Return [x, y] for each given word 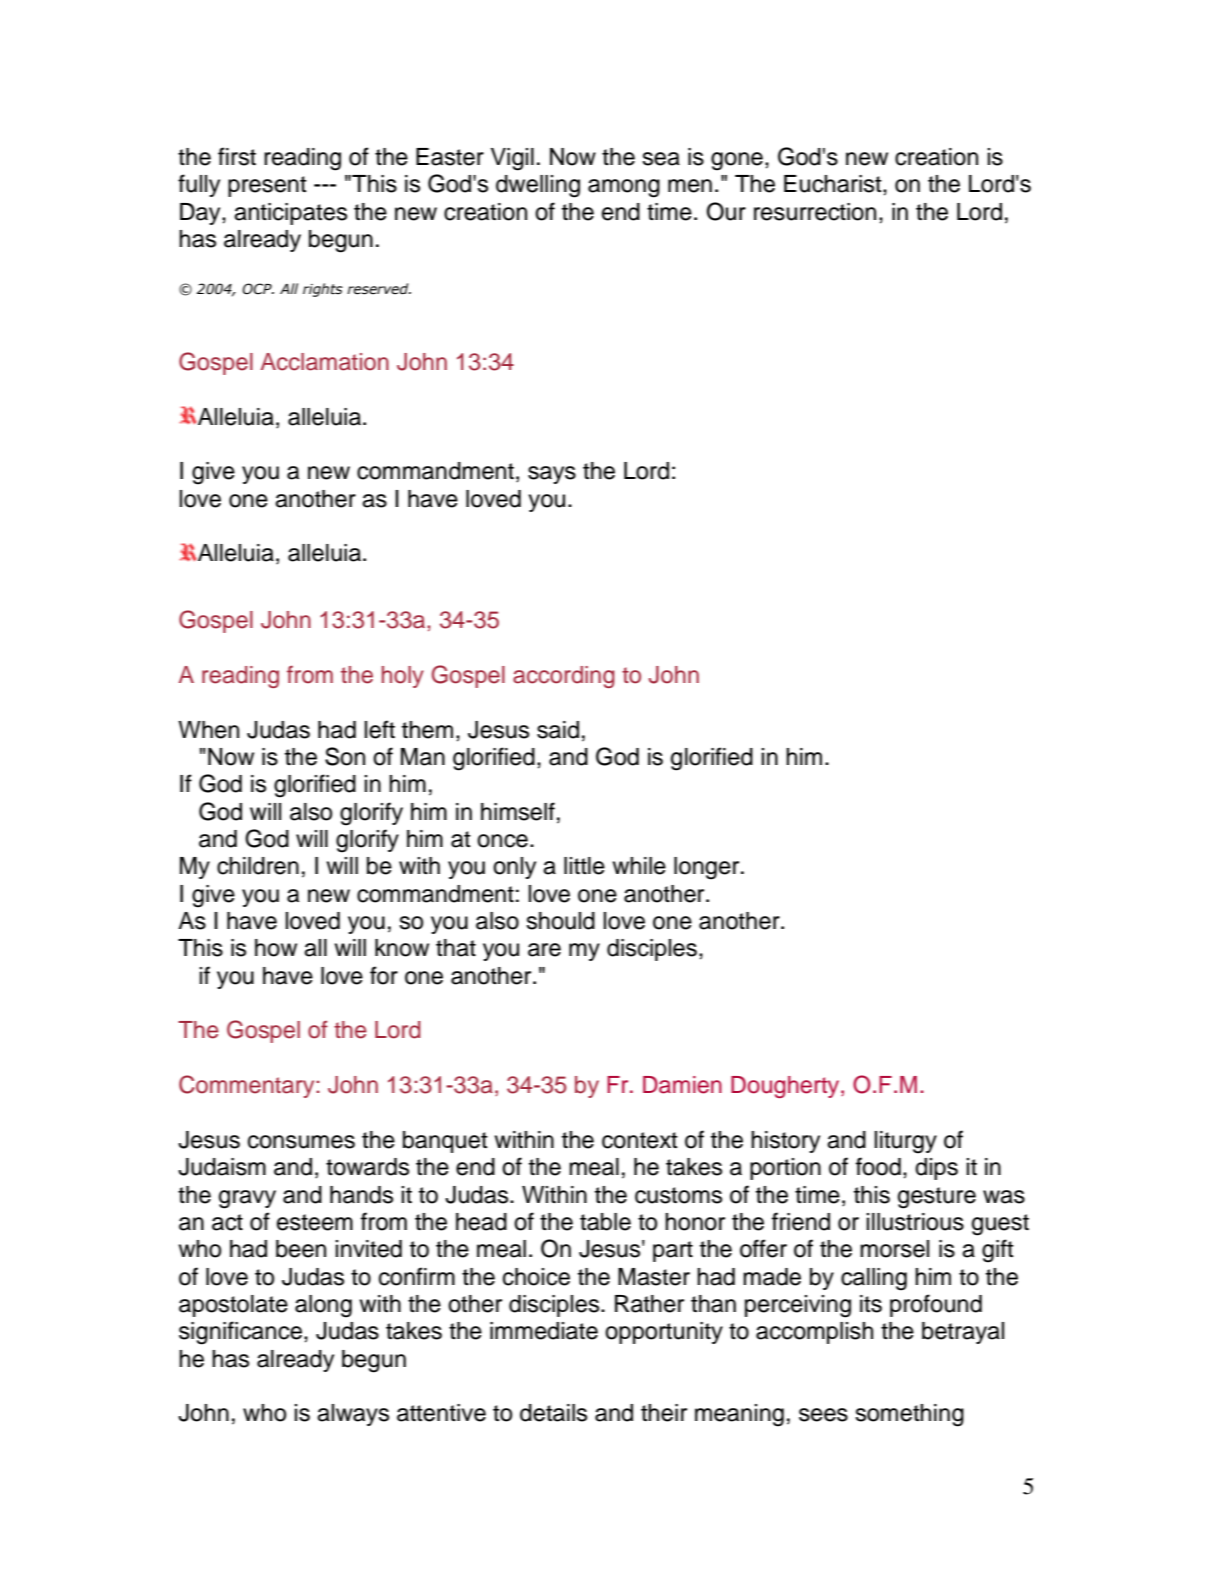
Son [345, 756]
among [624, 188]
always [353, 1415]
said [558, 730]
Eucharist [834, 184]
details [553, 1413]
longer [708, 868]
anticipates [290, 214]
